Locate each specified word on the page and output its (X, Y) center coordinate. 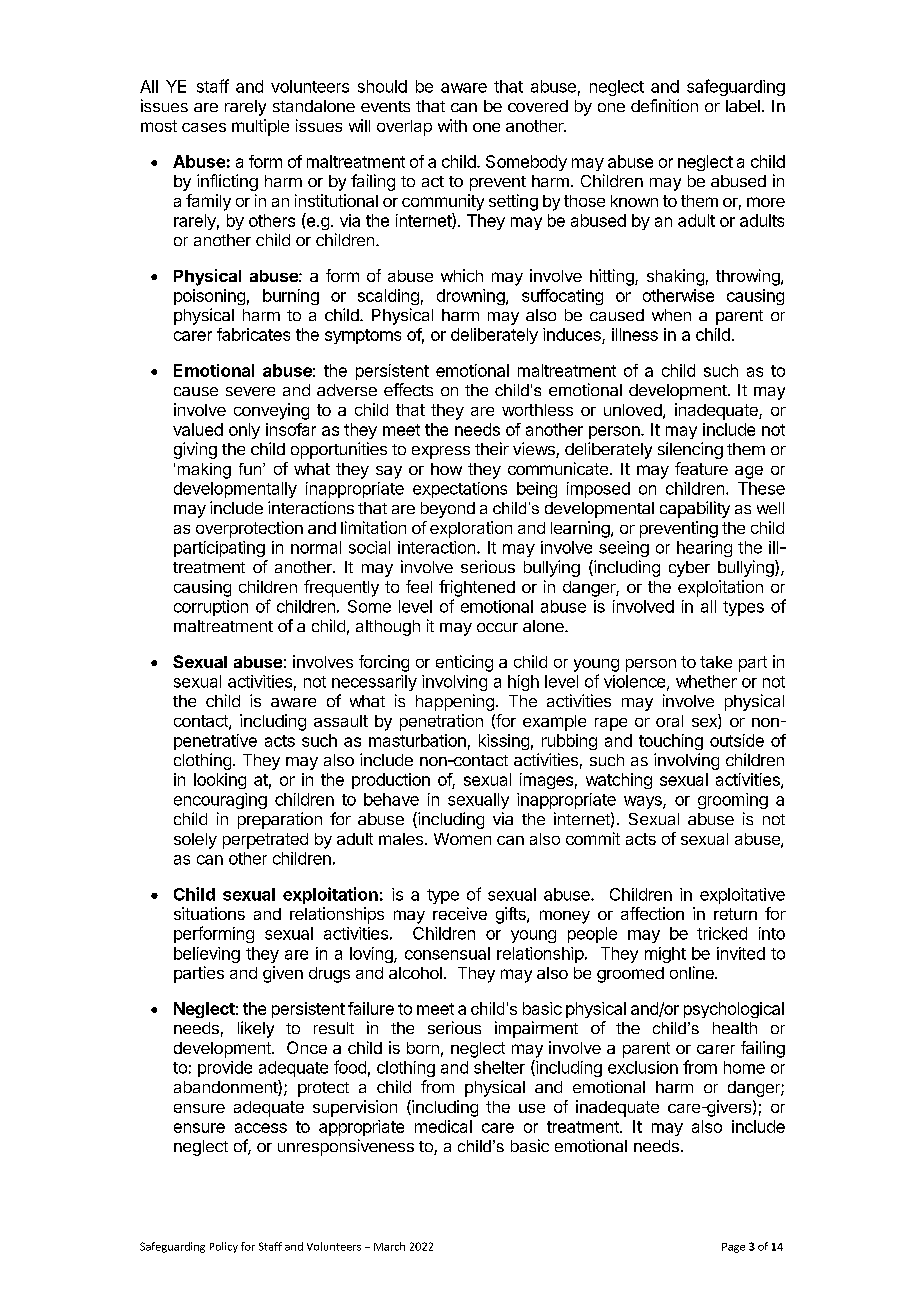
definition (664, 105)
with (452, 125)
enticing (464, 663)
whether (706, 681)
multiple (260, 127)
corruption (211, 608)
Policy (224, 1247)
